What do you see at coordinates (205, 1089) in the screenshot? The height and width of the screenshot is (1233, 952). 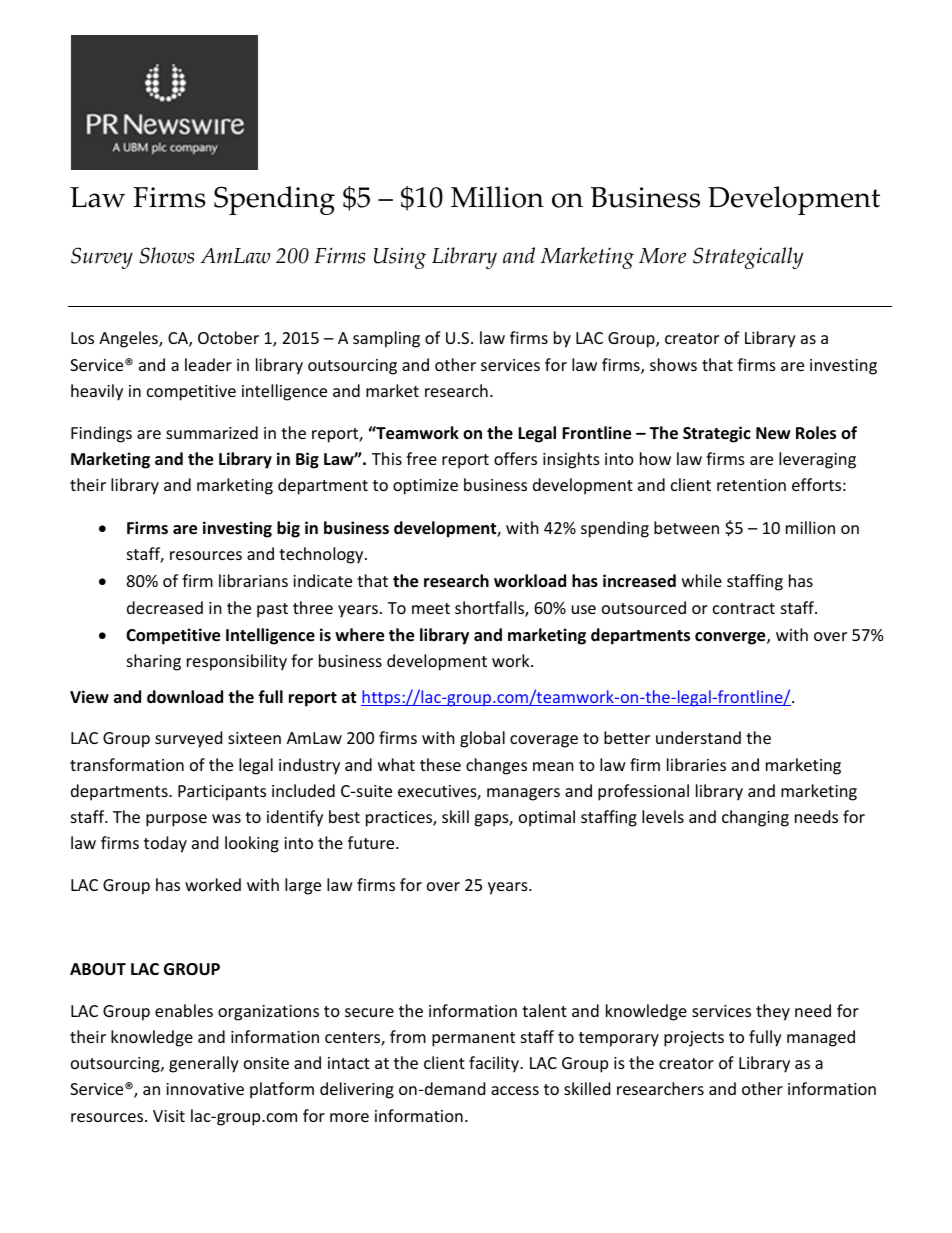 I see `innovative` at bounding box center [205, 1089].
